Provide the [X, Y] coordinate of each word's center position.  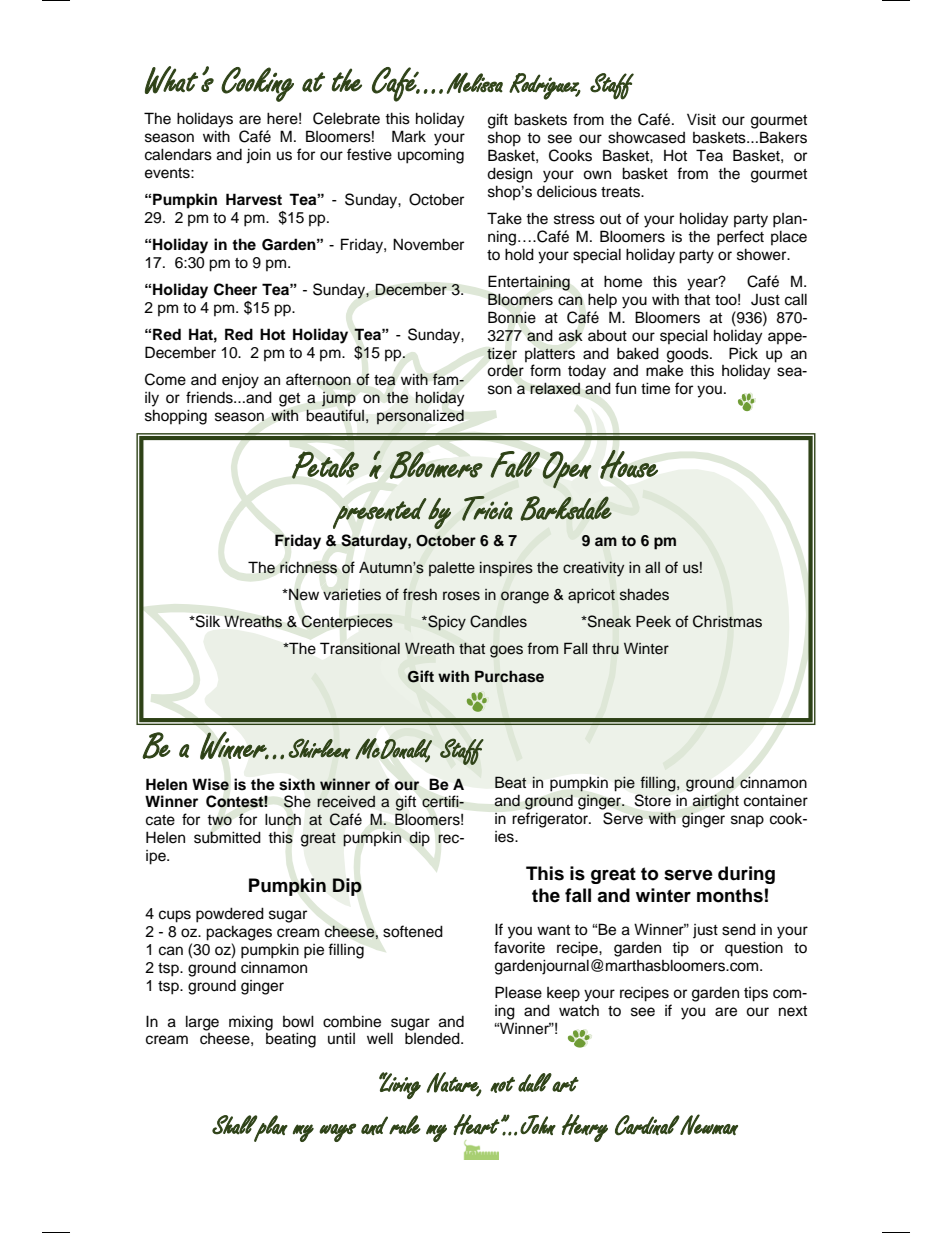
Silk [207, 621]
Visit [701, 119]
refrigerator [551, 820]
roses [461, 596]
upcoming [431, 156]
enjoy [240, 381]
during [746, 875]
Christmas [727, 621]
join [258, 156]
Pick [743, 353]
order [505, 370]
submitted [227, 837]
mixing [251, 1023]
